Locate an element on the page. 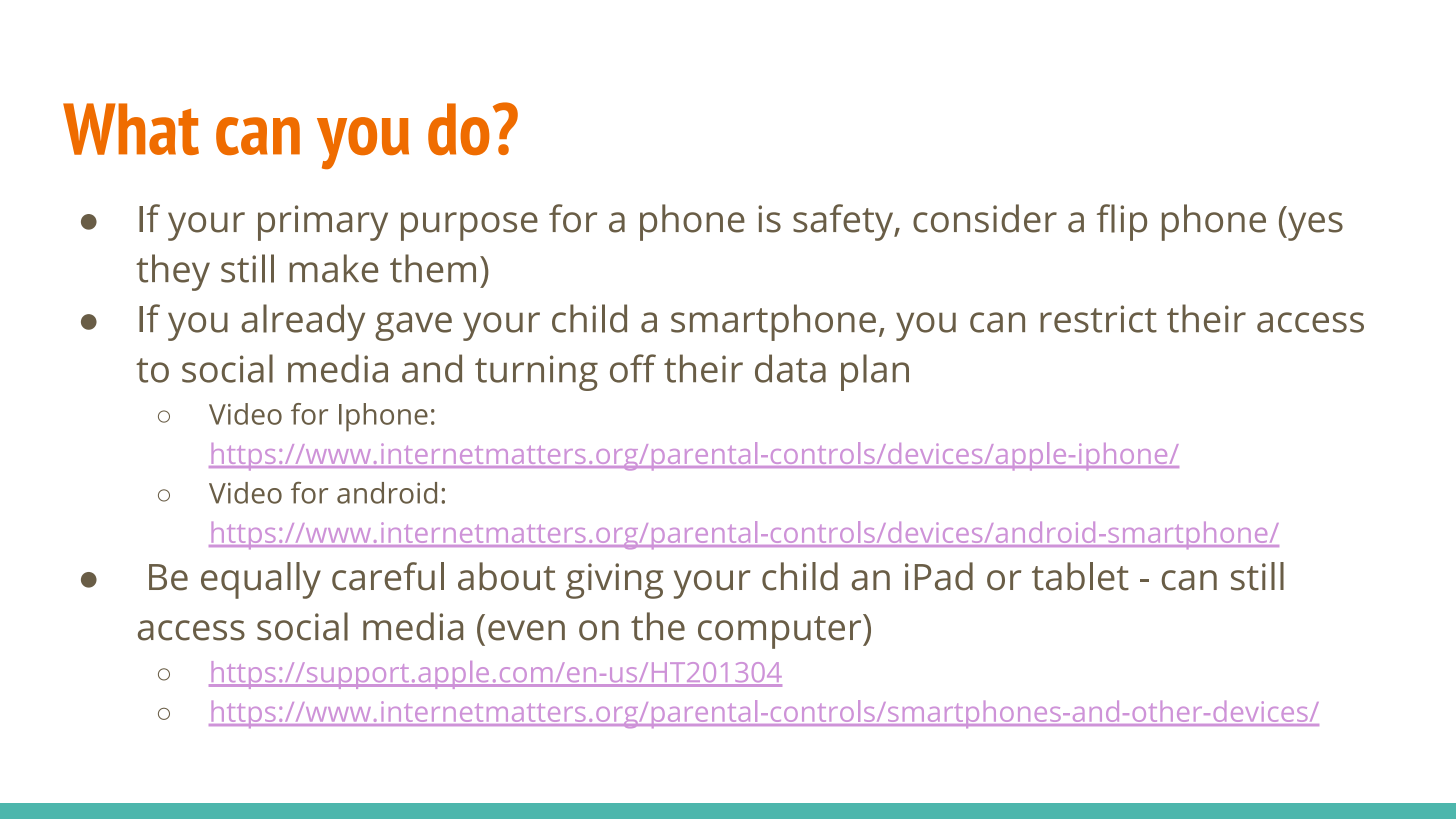 The width and height of the page is (1456, 819). restrict is located at coordinates (1098, 319).
